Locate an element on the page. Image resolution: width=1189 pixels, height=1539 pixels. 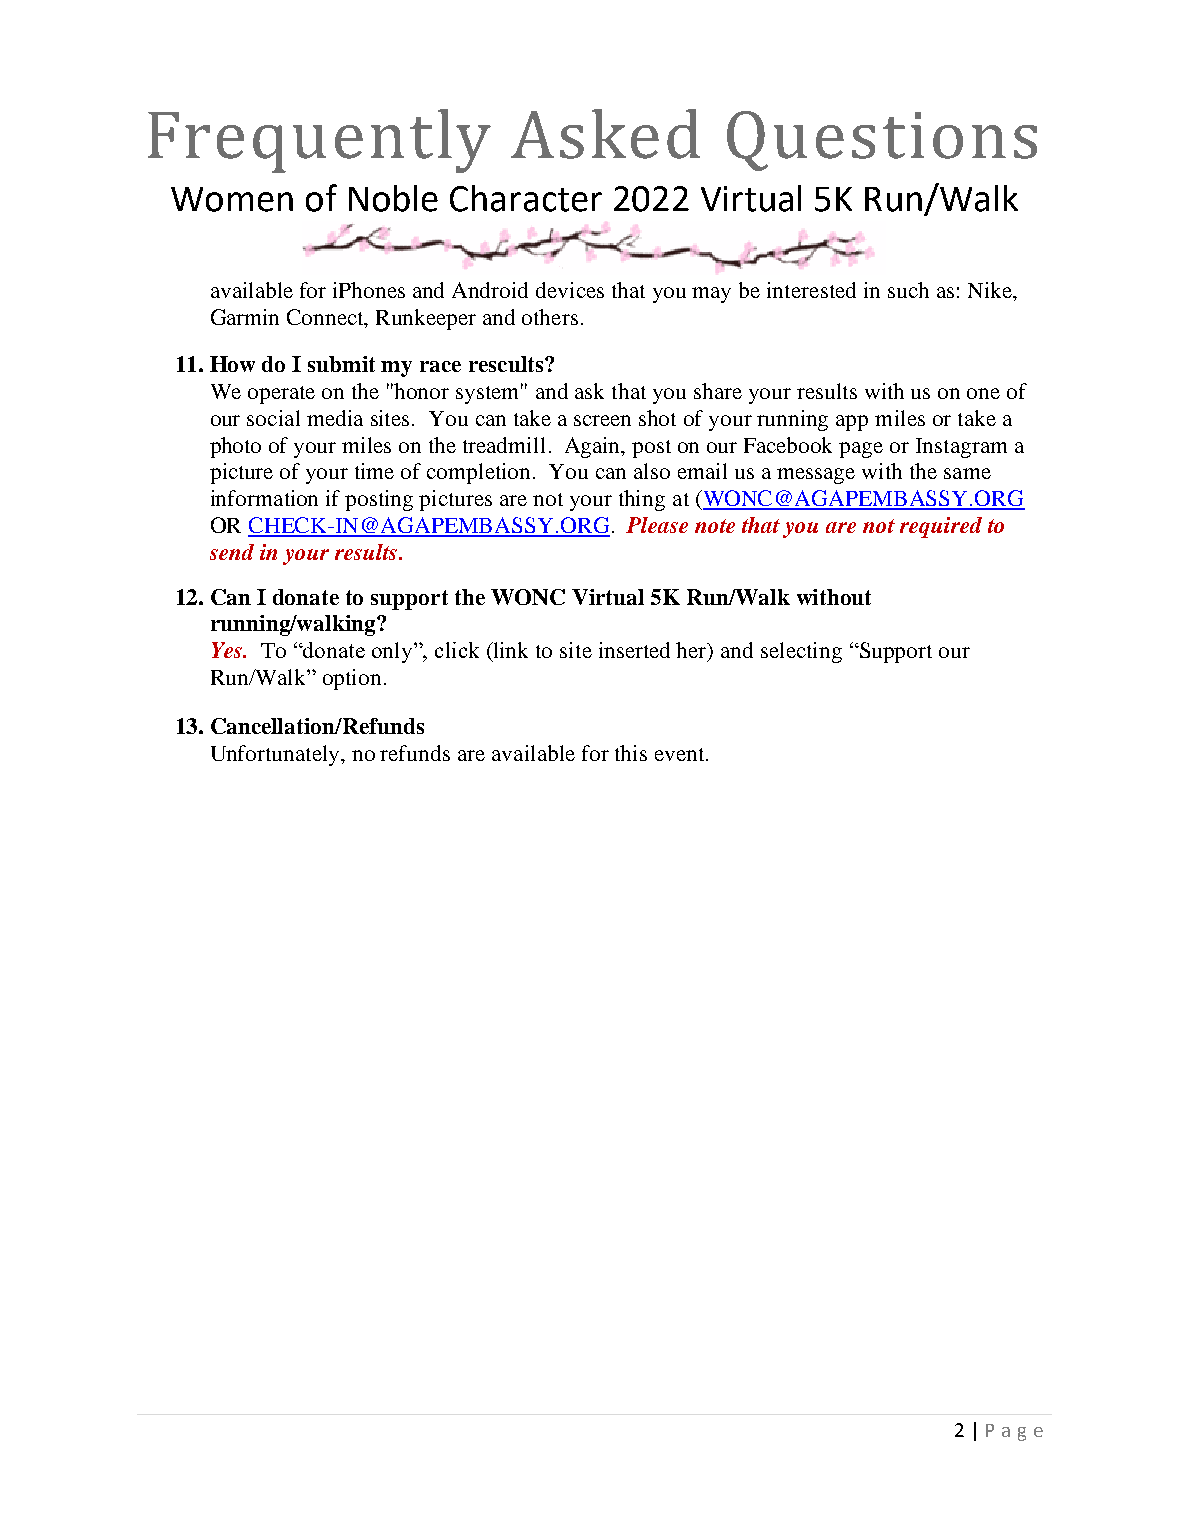
such is located at coordinates (908, 290).
